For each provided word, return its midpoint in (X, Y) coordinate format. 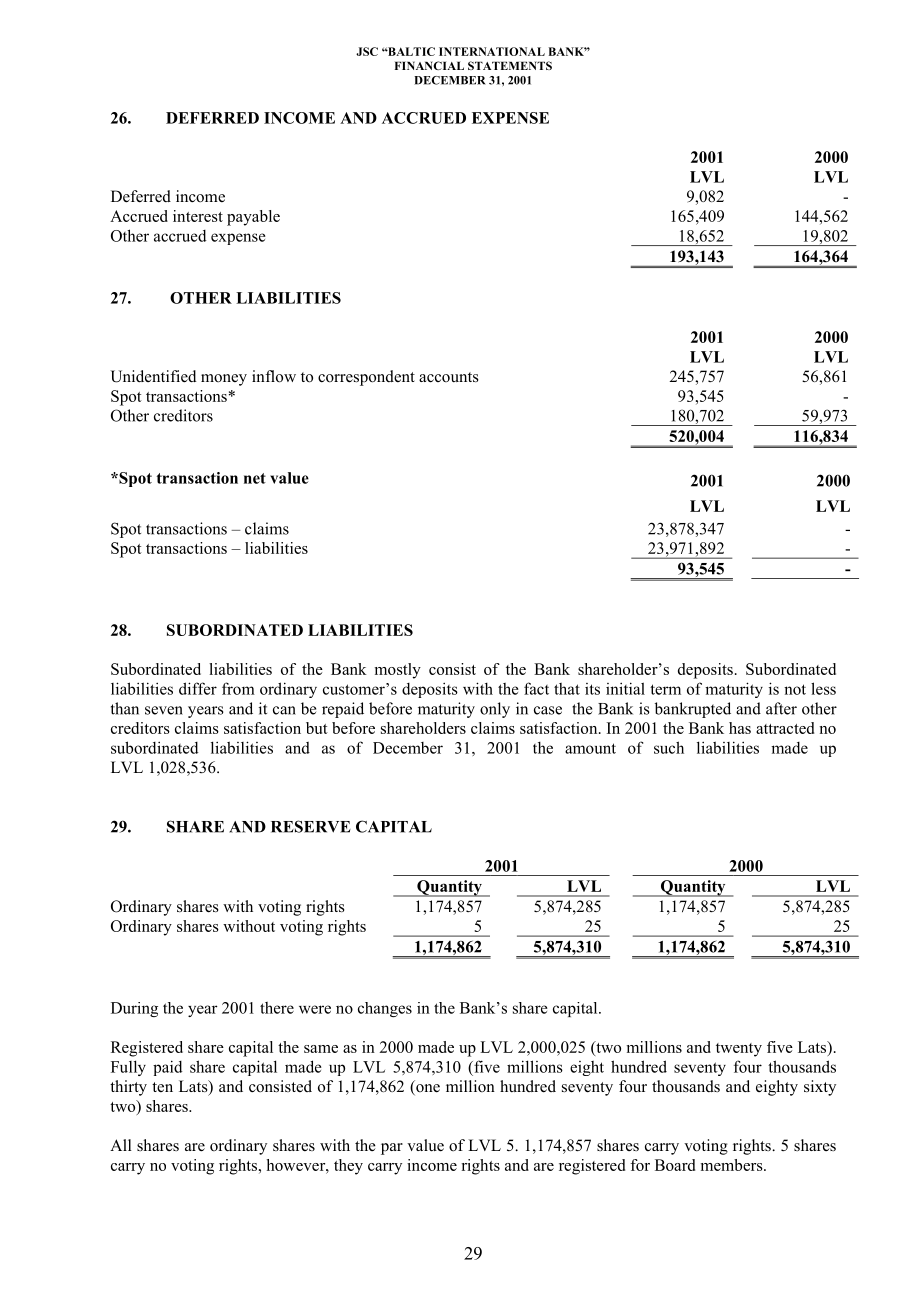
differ (198, 688)
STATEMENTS (510, 65)
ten (162, 1087)
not (795, 689)
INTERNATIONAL (492, 51)
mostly (398, 671)
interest (198, 216)
